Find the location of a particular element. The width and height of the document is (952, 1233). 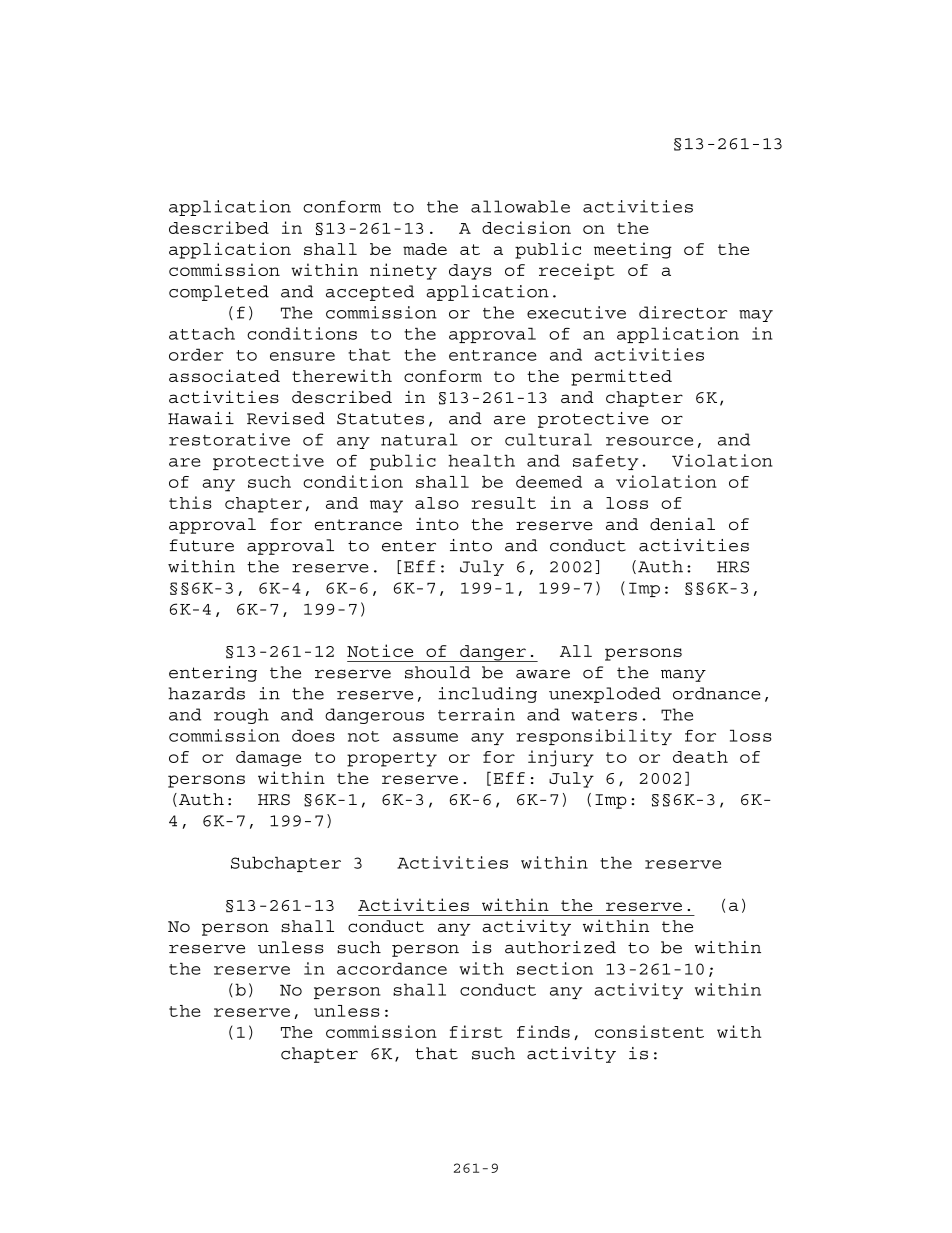

meeting is located at coordinates (633, 250).
